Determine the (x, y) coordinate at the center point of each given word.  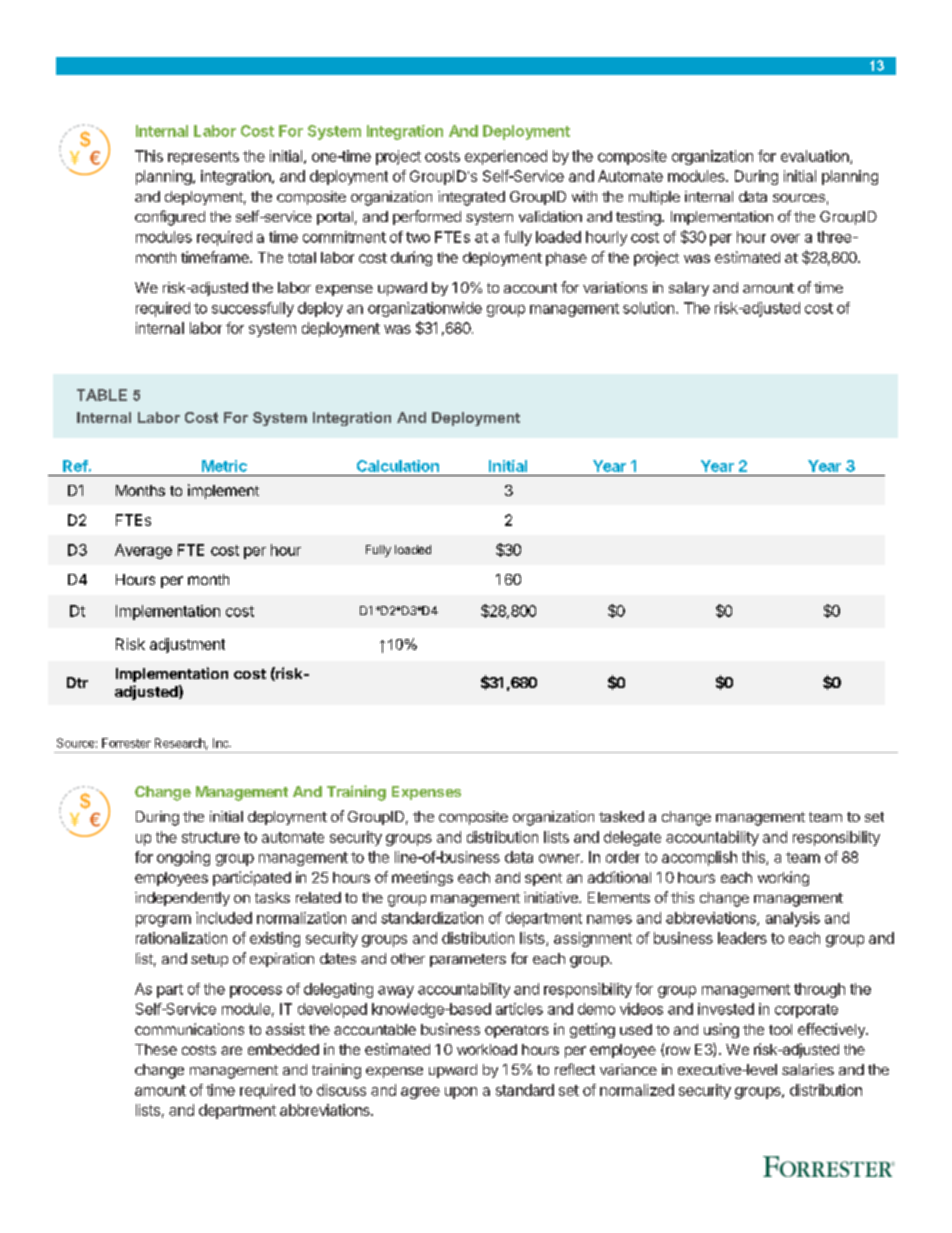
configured (170, 218)
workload (487, 1049)
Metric (224, 466)
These (156, 1049)
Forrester (126, 743)
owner (560, 858)
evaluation (816, 157)
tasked (621, 816)
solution (648, 308)
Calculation (398, 466)
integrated (471, 198)
